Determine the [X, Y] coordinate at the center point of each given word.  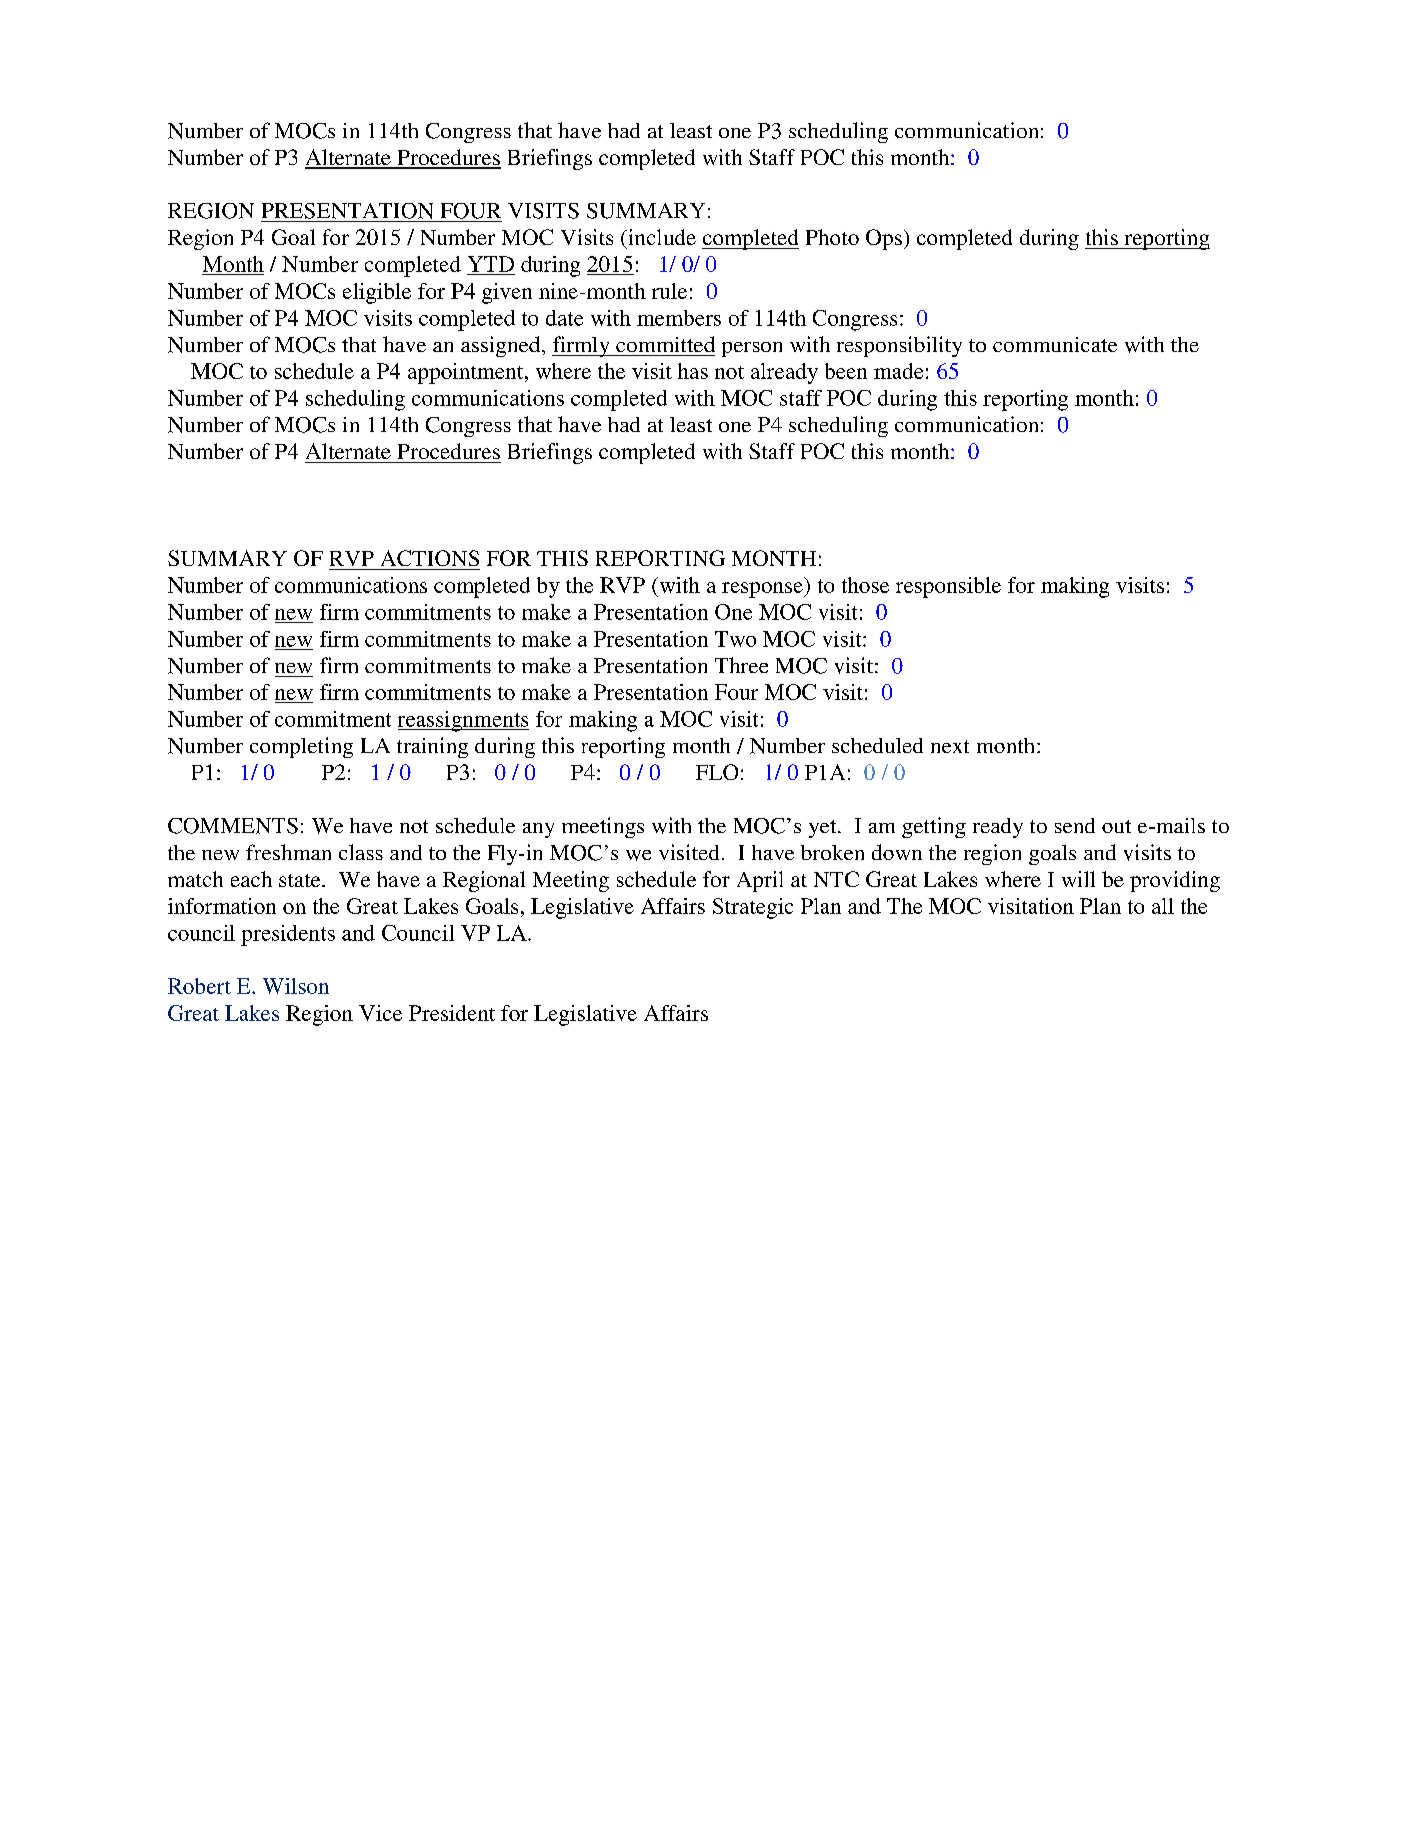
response [763, 590]
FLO [717, 772]
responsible [948, 587]
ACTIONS [430, 558]
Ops [884, 239]
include [661, 237]
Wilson [296, 986]
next [950, 746]
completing [301, 747]
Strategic [753, 908]
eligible [377, 293]
